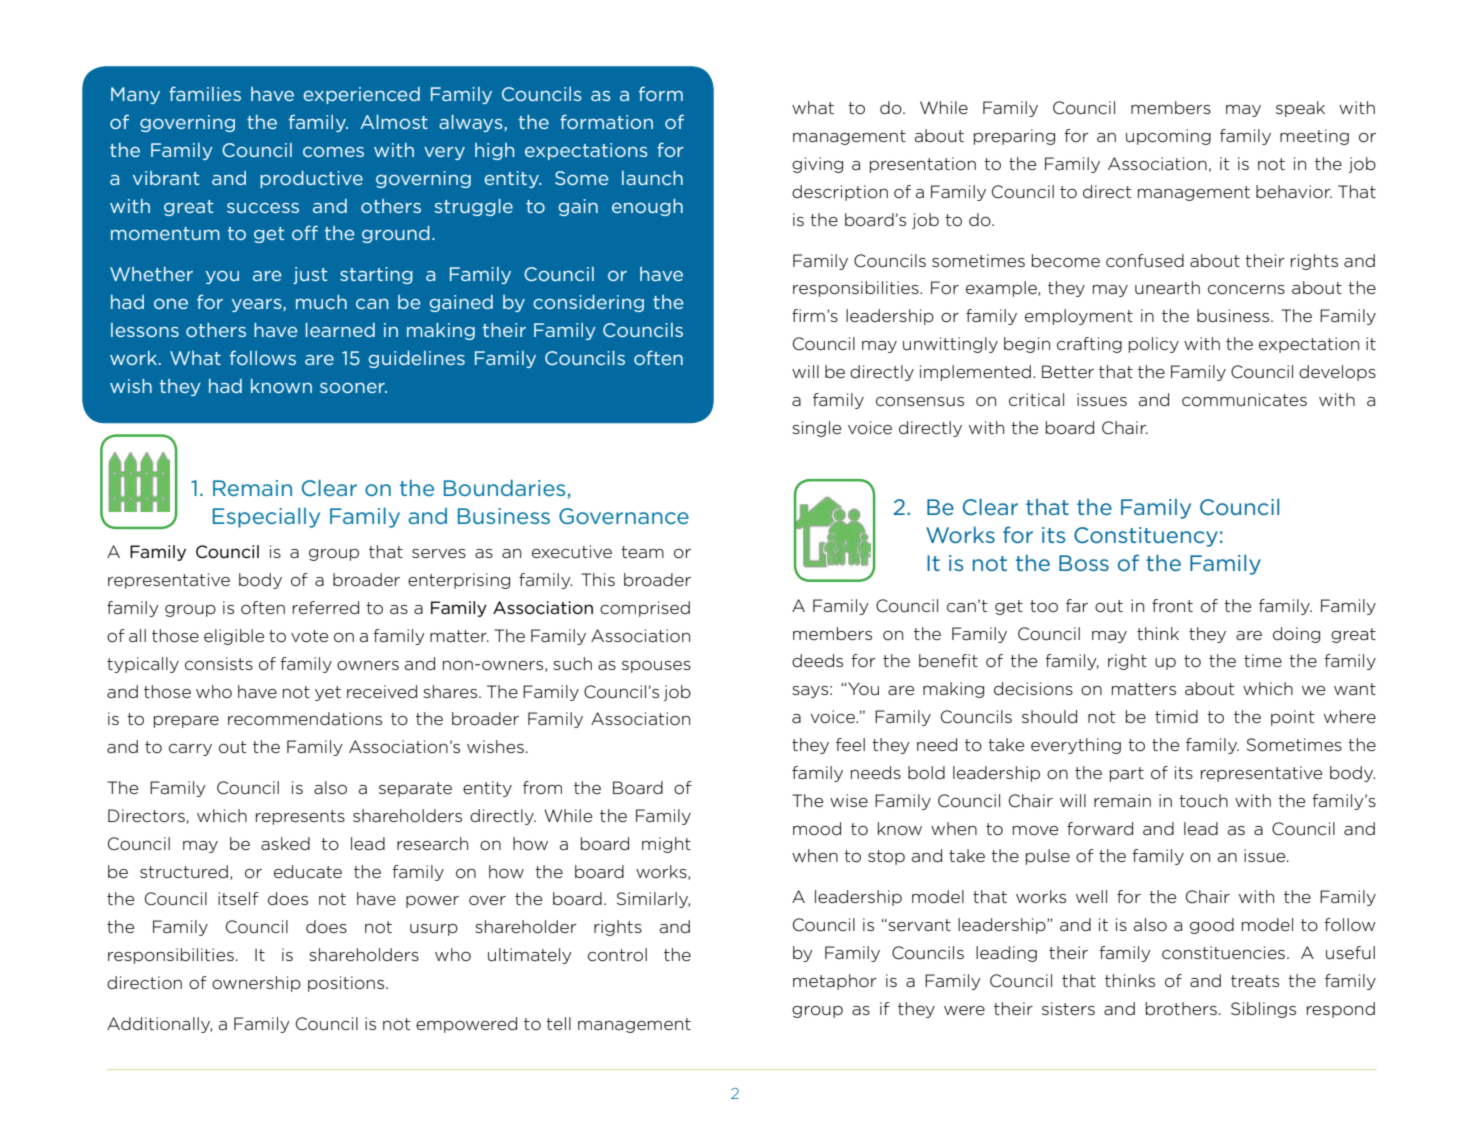  Describe the element at coordinates (266, 518) in the screenshot. I see `Especially` at that location.
